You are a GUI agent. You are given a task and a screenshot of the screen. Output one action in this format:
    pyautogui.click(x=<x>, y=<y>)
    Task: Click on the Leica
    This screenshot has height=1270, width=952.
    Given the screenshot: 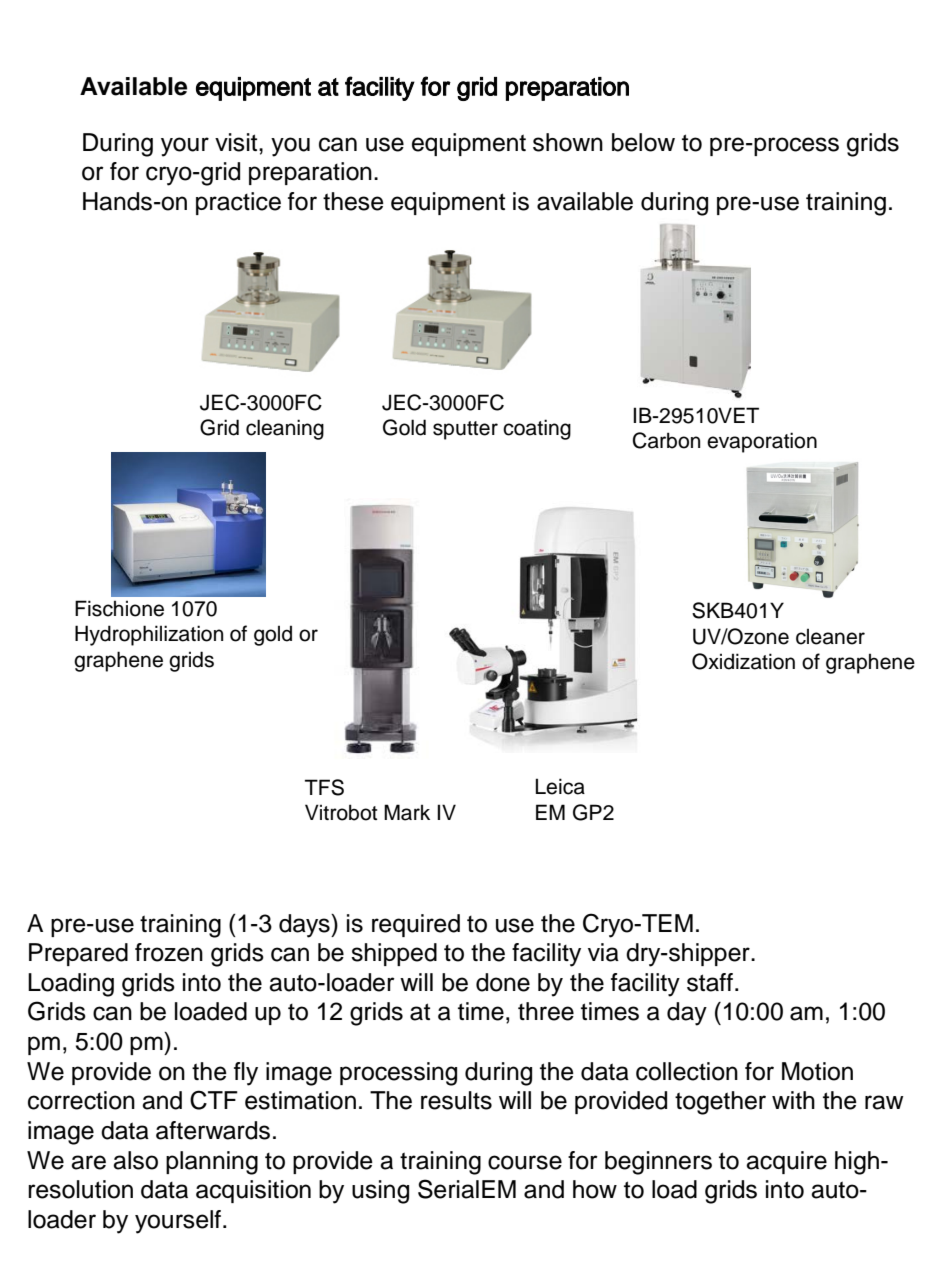 What is the action you would take?
    pyautogui.click(x=560, y=786)
